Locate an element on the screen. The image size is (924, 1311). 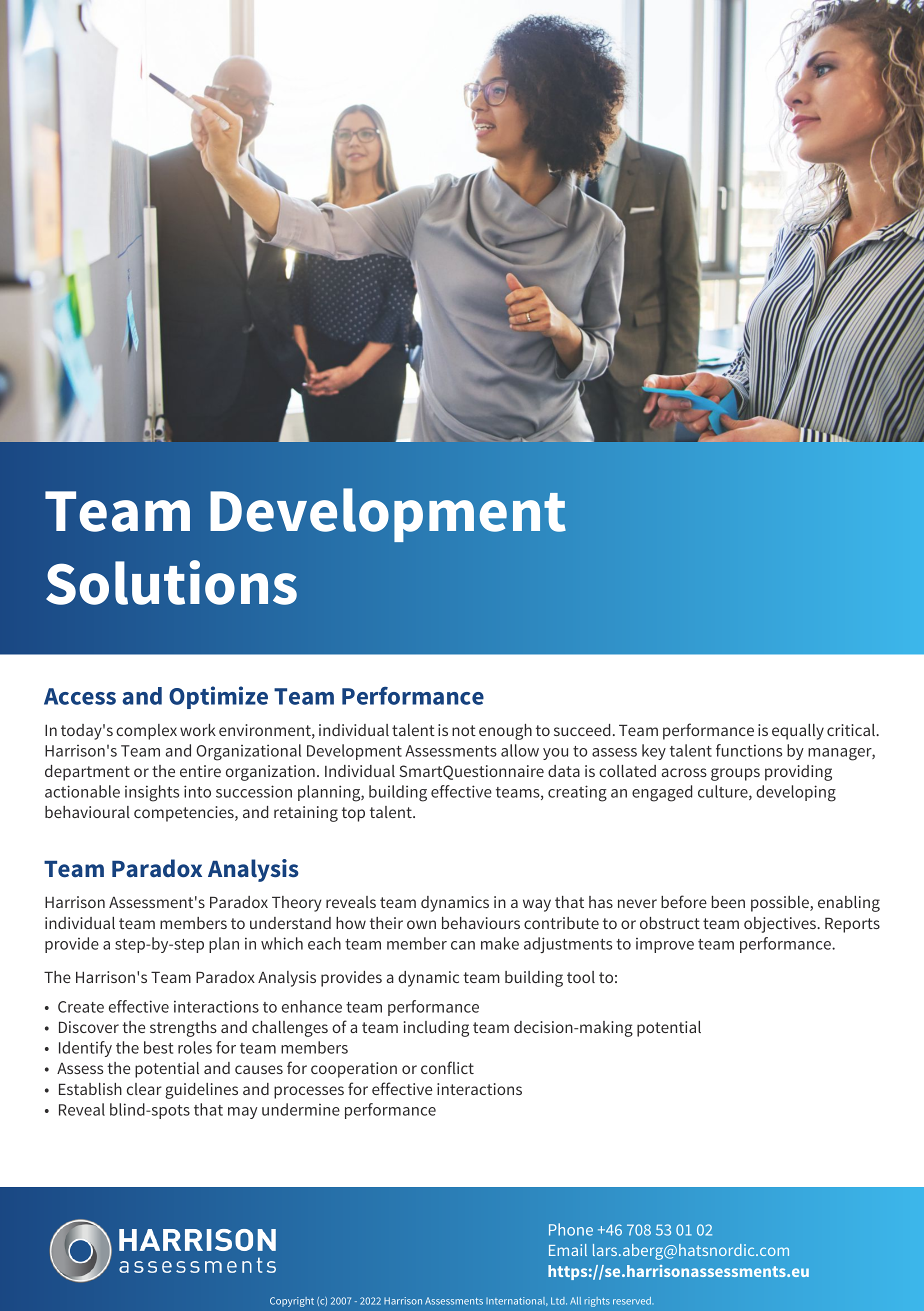
Copyright is located at coordinates (292, 1302).
